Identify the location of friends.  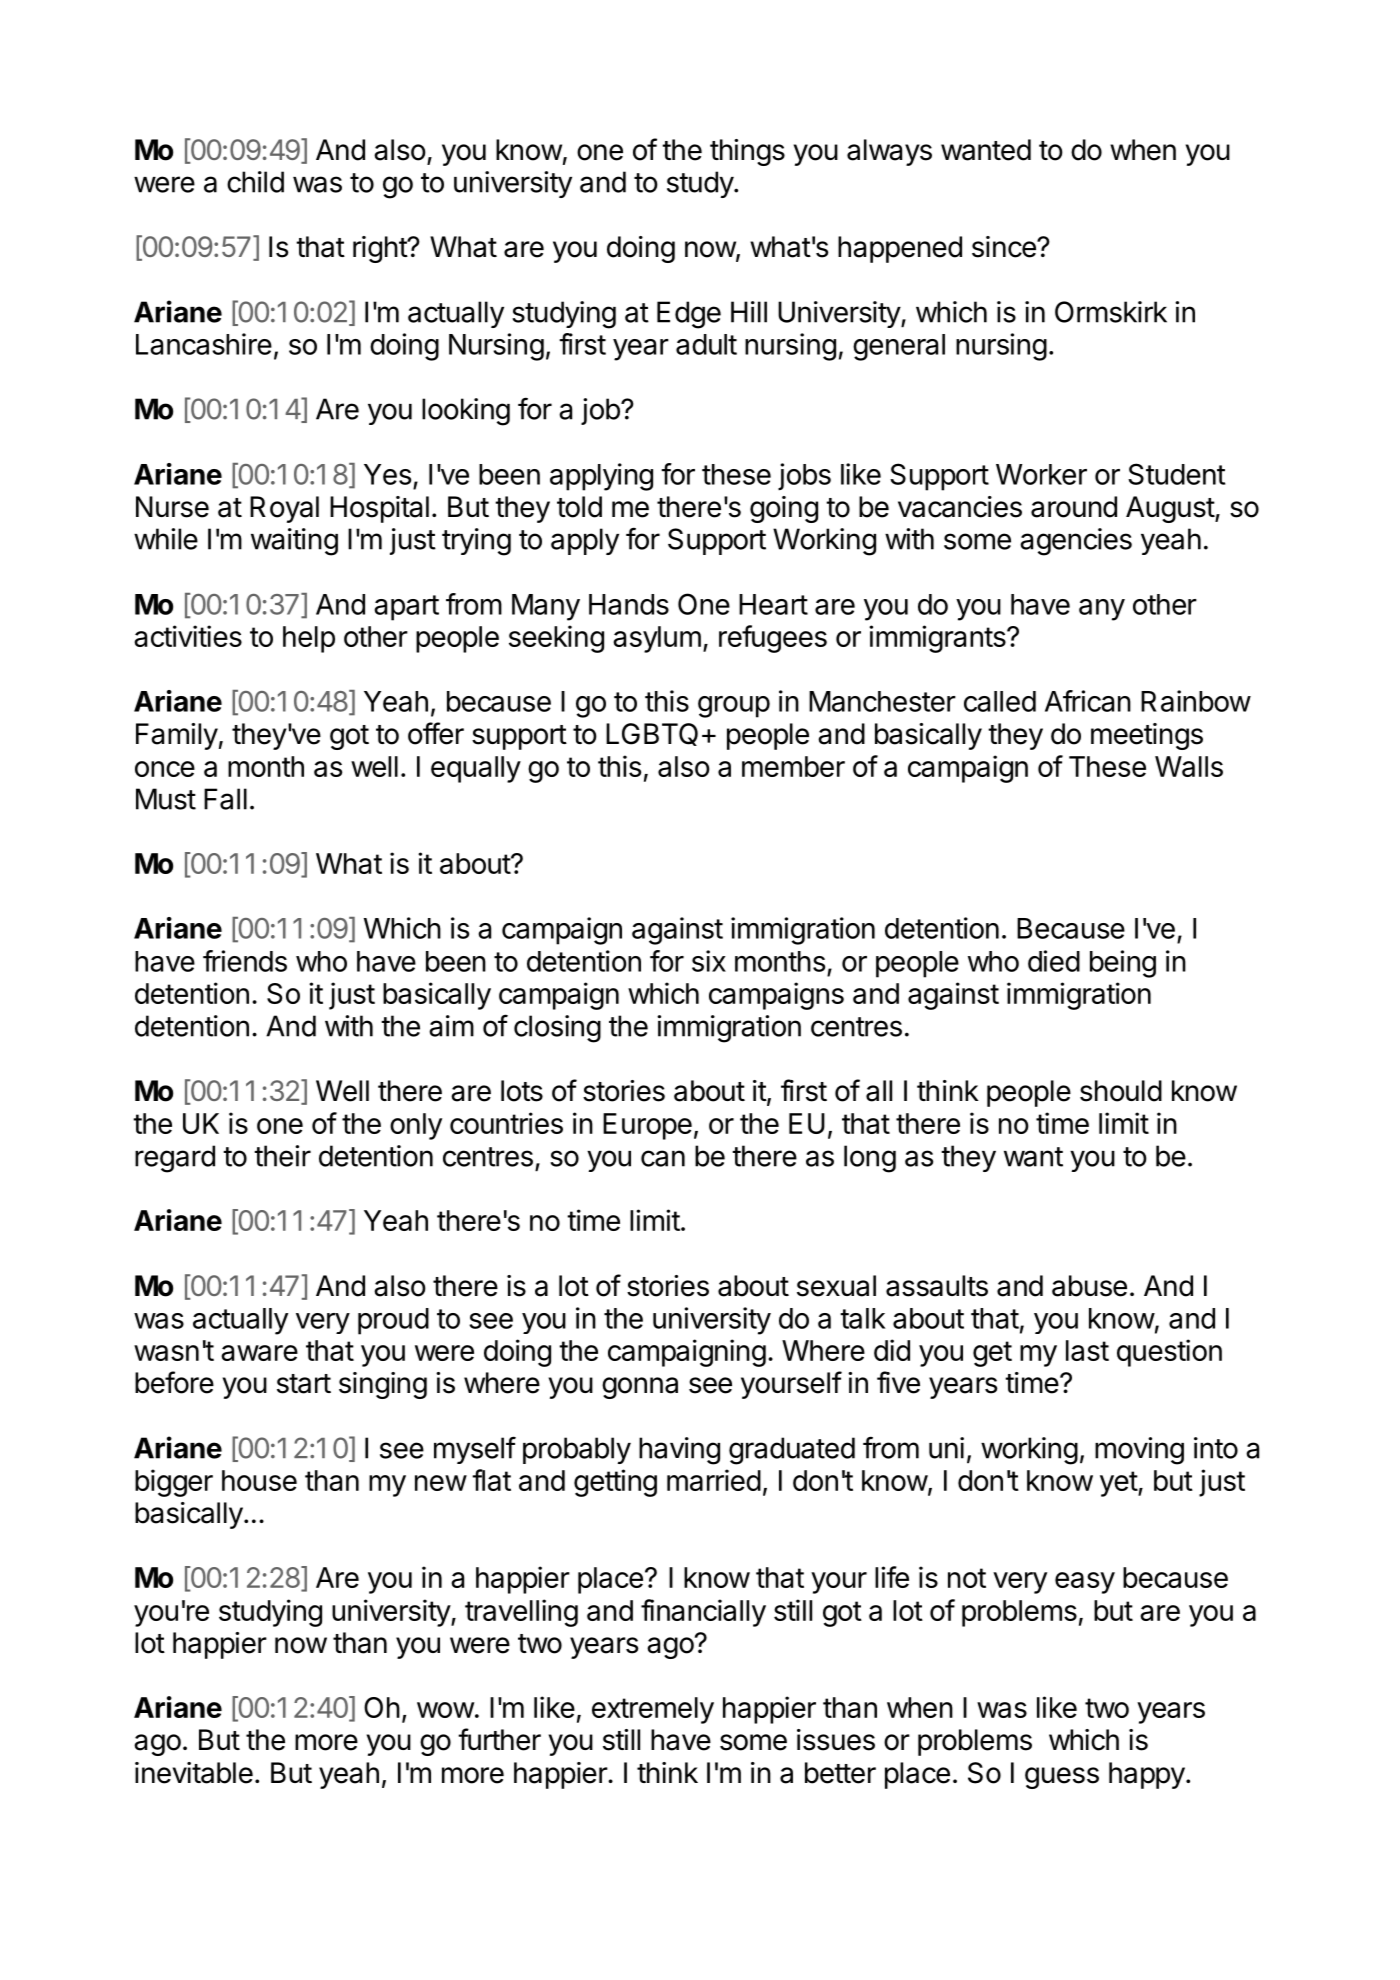
(245, 961).
